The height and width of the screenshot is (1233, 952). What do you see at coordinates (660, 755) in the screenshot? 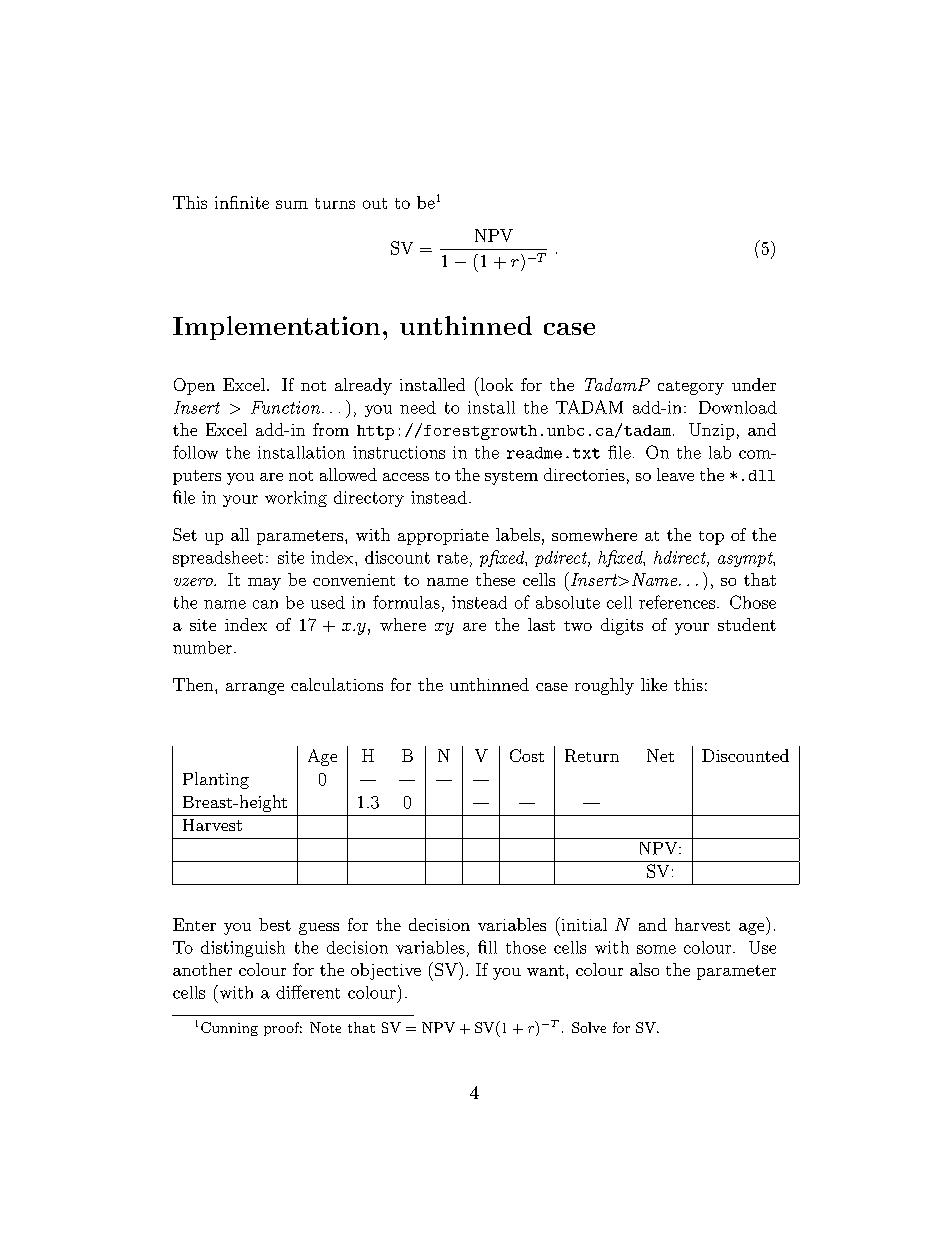
I see `Net` at bounding box center [660, 755].
